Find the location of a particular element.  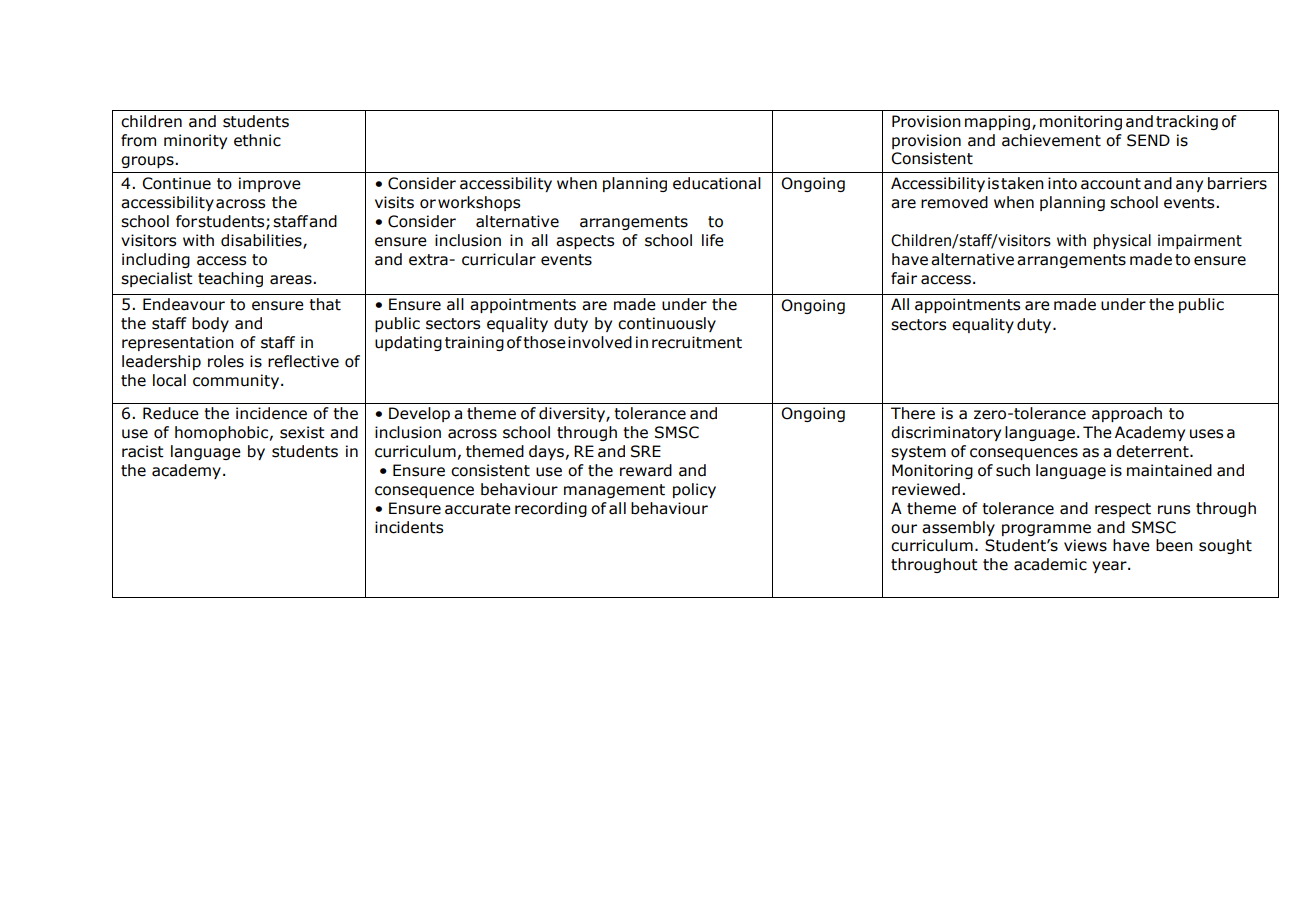

incidents is located at coordinates (409, 527).
